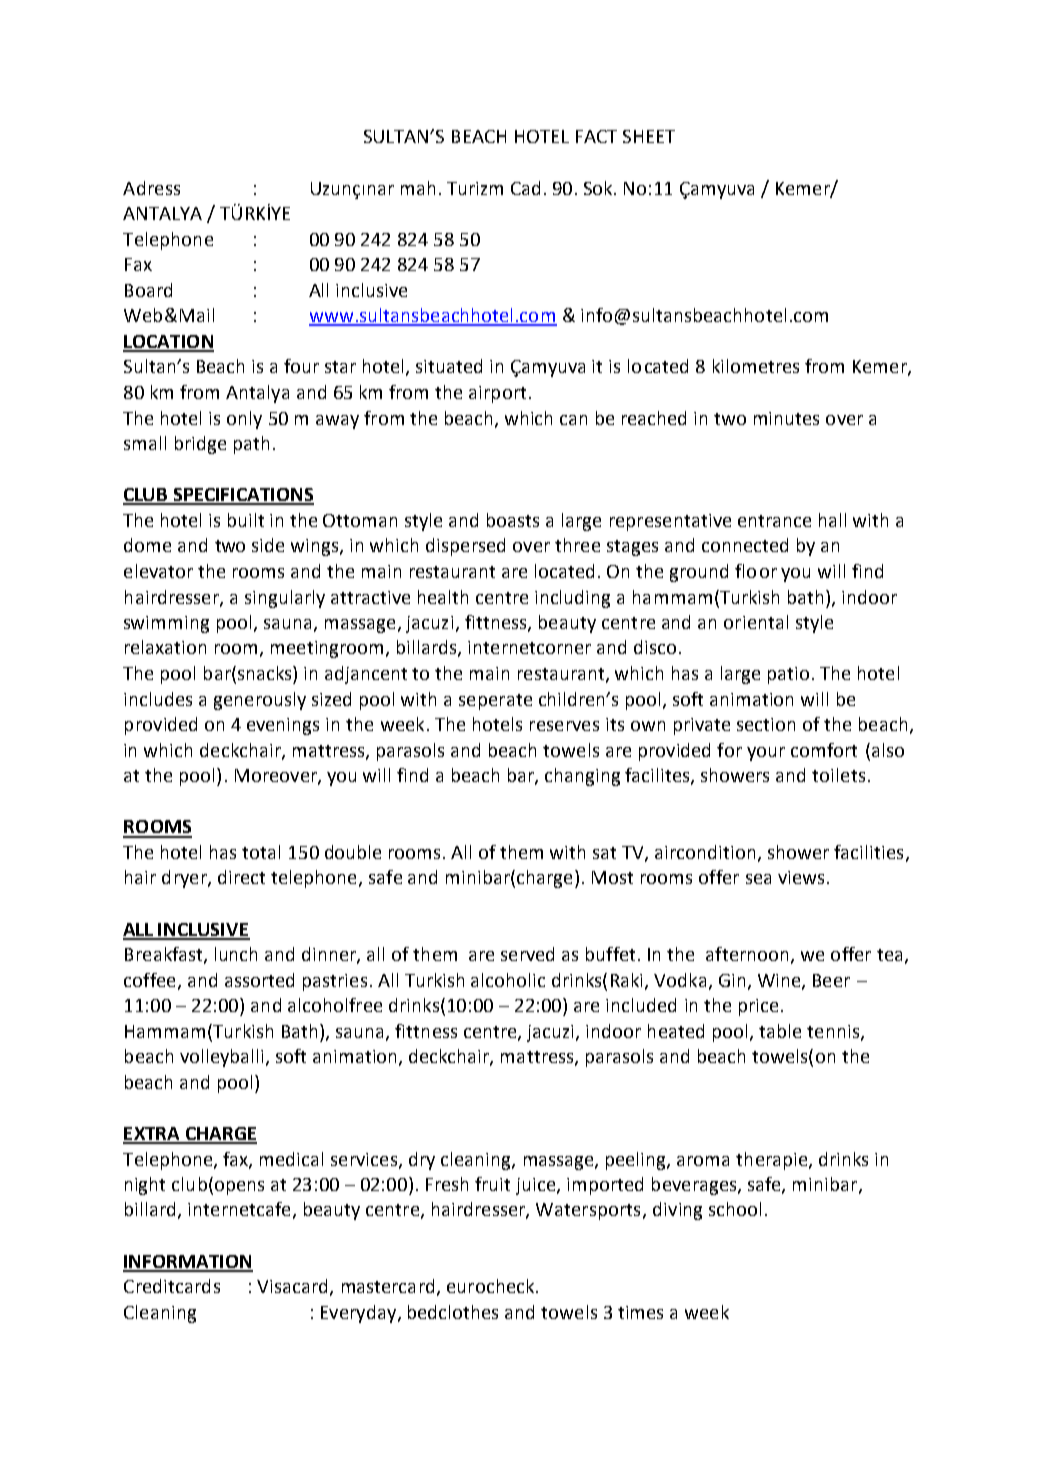  I want to click on Creditcards, so click(172, 1286).
